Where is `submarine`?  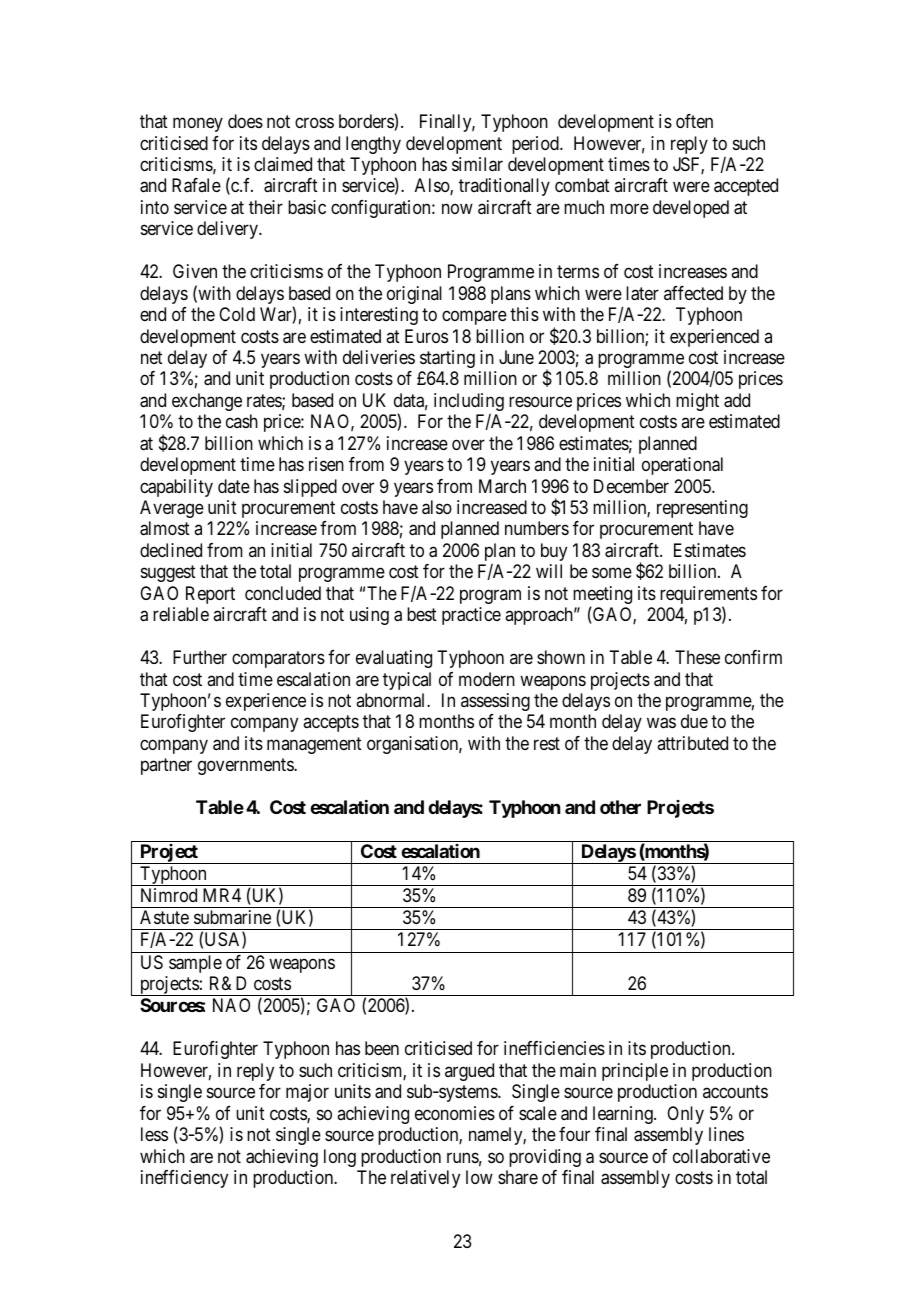 submarine is located at coordinates (232, 917).
